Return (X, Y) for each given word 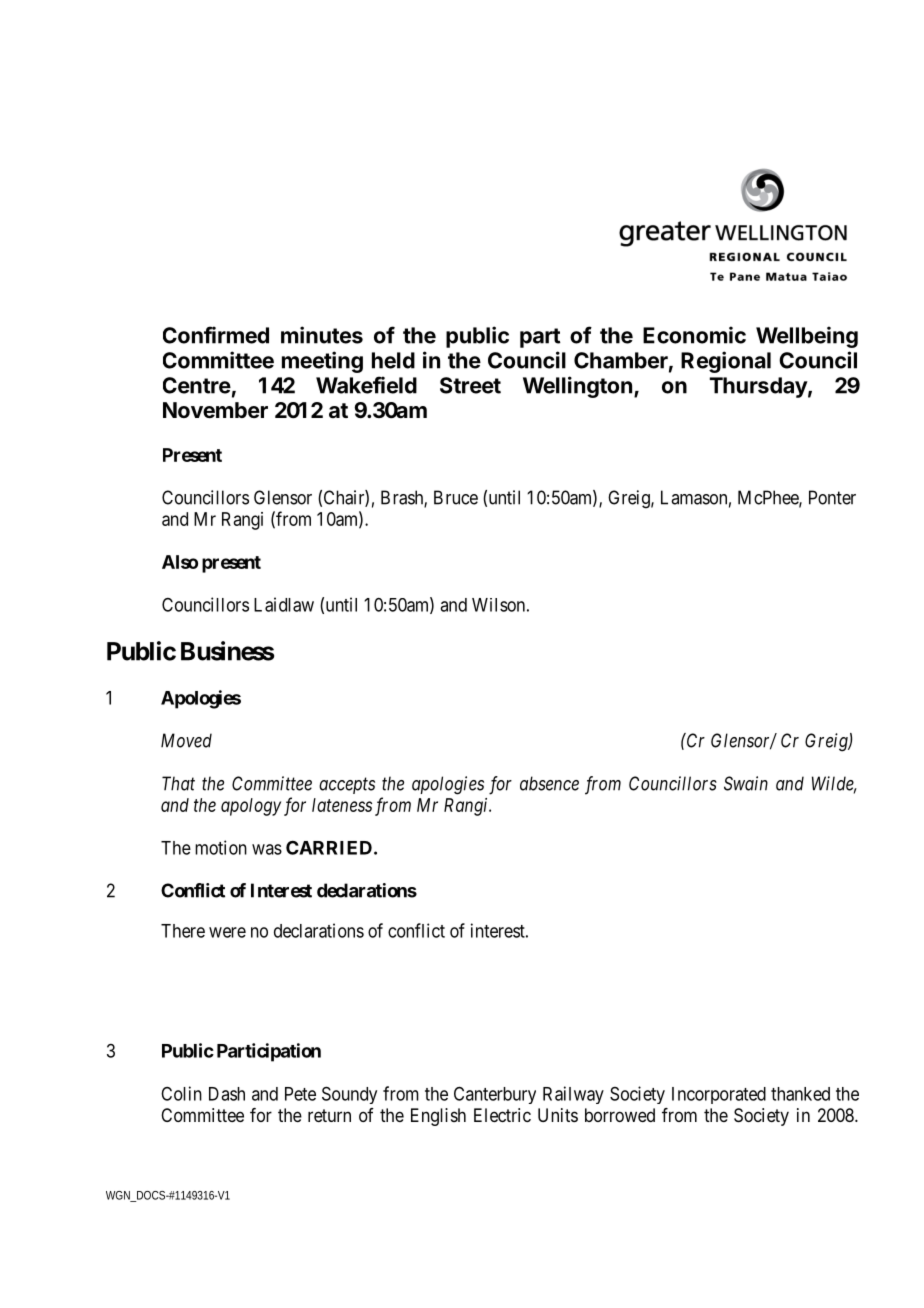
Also (180, 562)
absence (549, 783)
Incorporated (719, 1095)
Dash (227, 1094)
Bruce (456, 497)
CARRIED (329, 847)
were (227, 932)
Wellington (577, 387)
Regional (726, 362)
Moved (186, 740)
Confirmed (216, 335)
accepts (347, 786)
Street (470, 385)
